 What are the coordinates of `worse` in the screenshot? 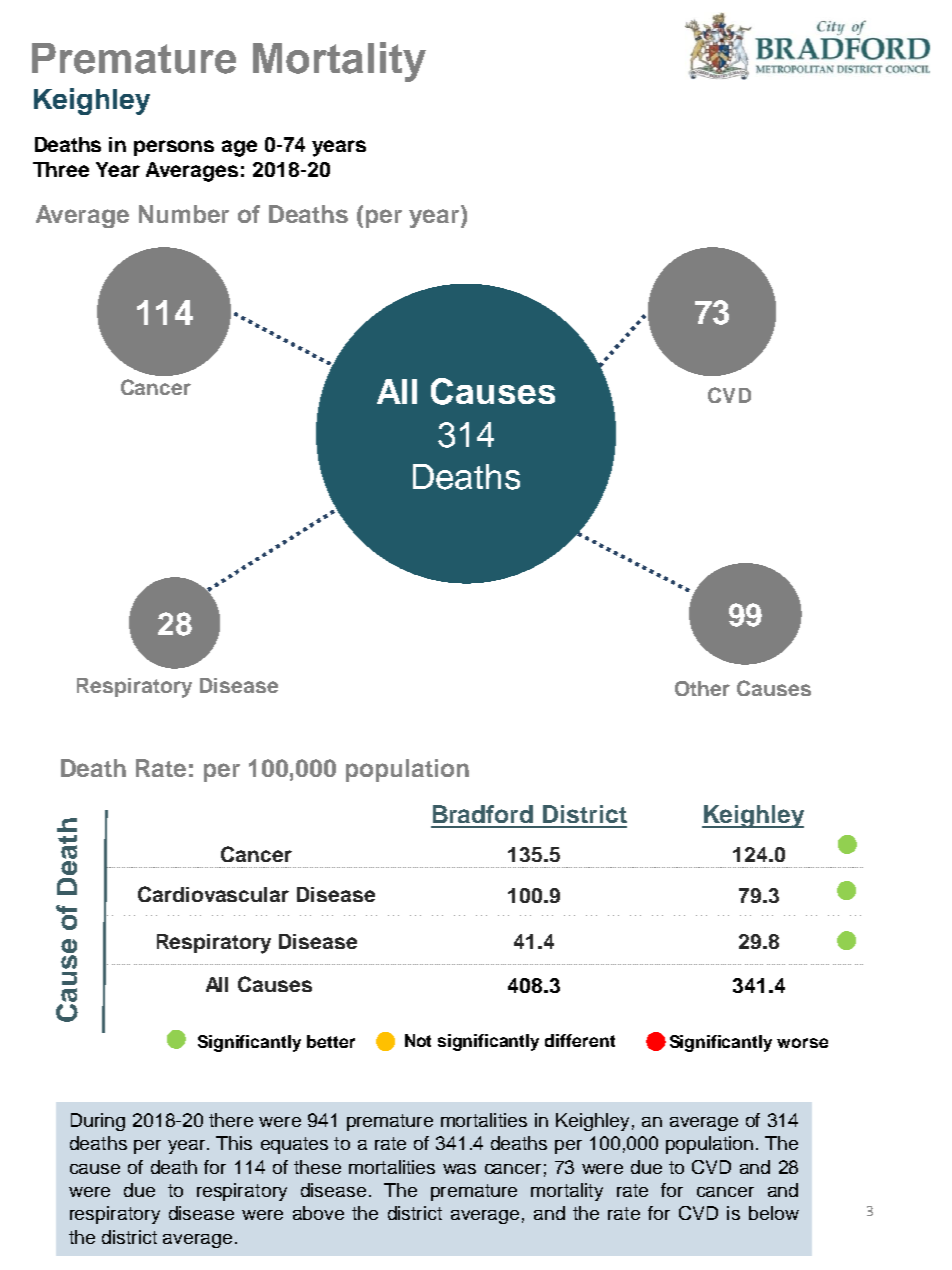 It's located at (802, 1043).
